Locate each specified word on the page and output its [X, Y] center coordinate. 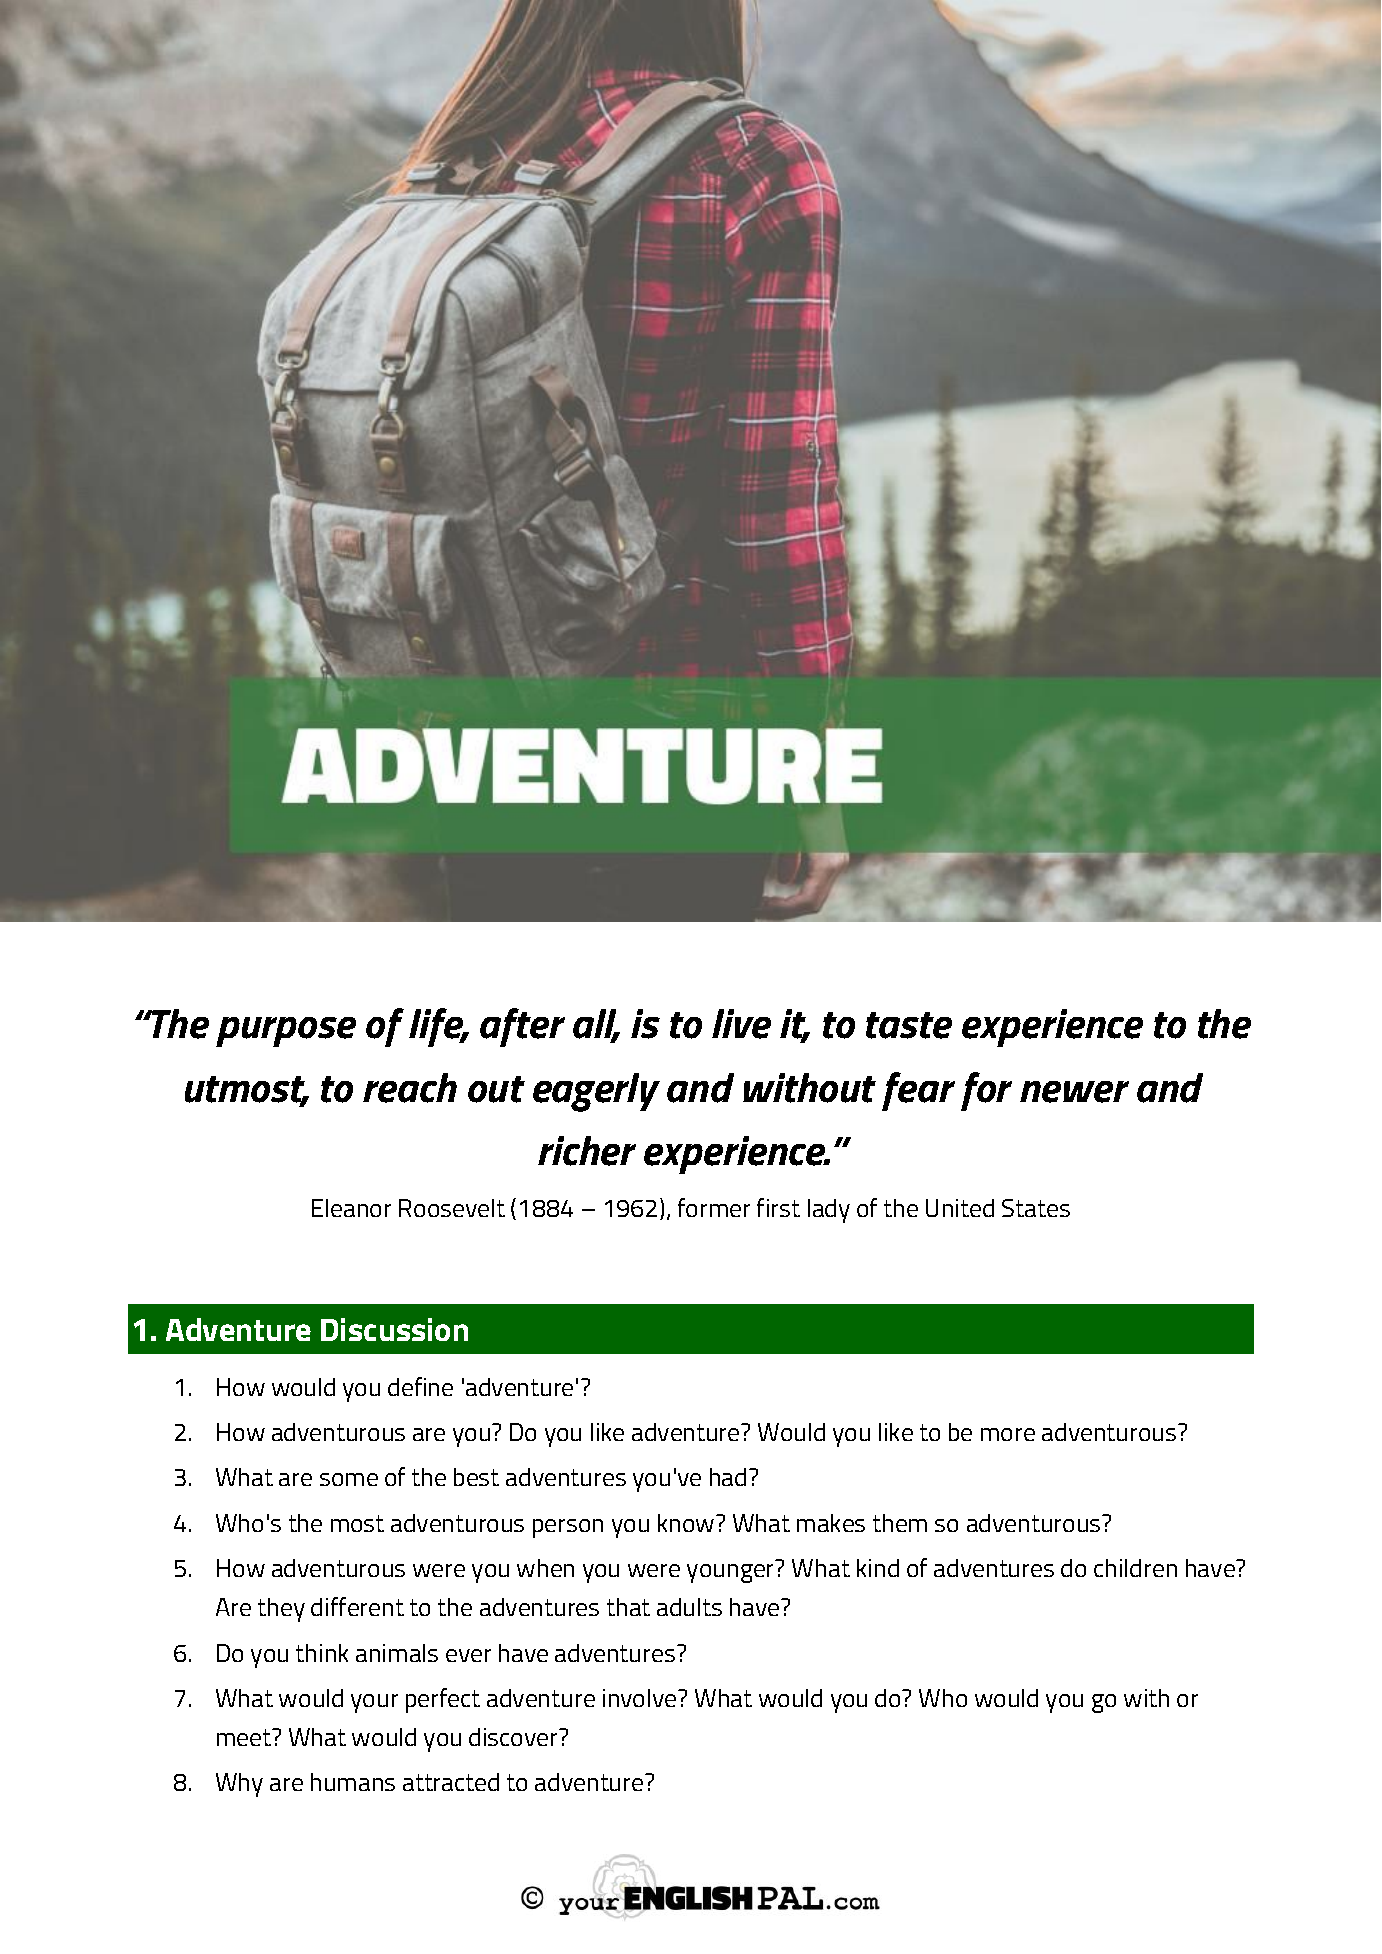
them [900, 1523]
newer [1074, 1092]
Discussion [394, 1329]
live [741, 1024]
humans [353, 1782]
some [349, 1479]
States [1036, 1208]
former [714, 1207]
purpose [286, 1032]
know [687, 1523]
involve [641, 1698]
